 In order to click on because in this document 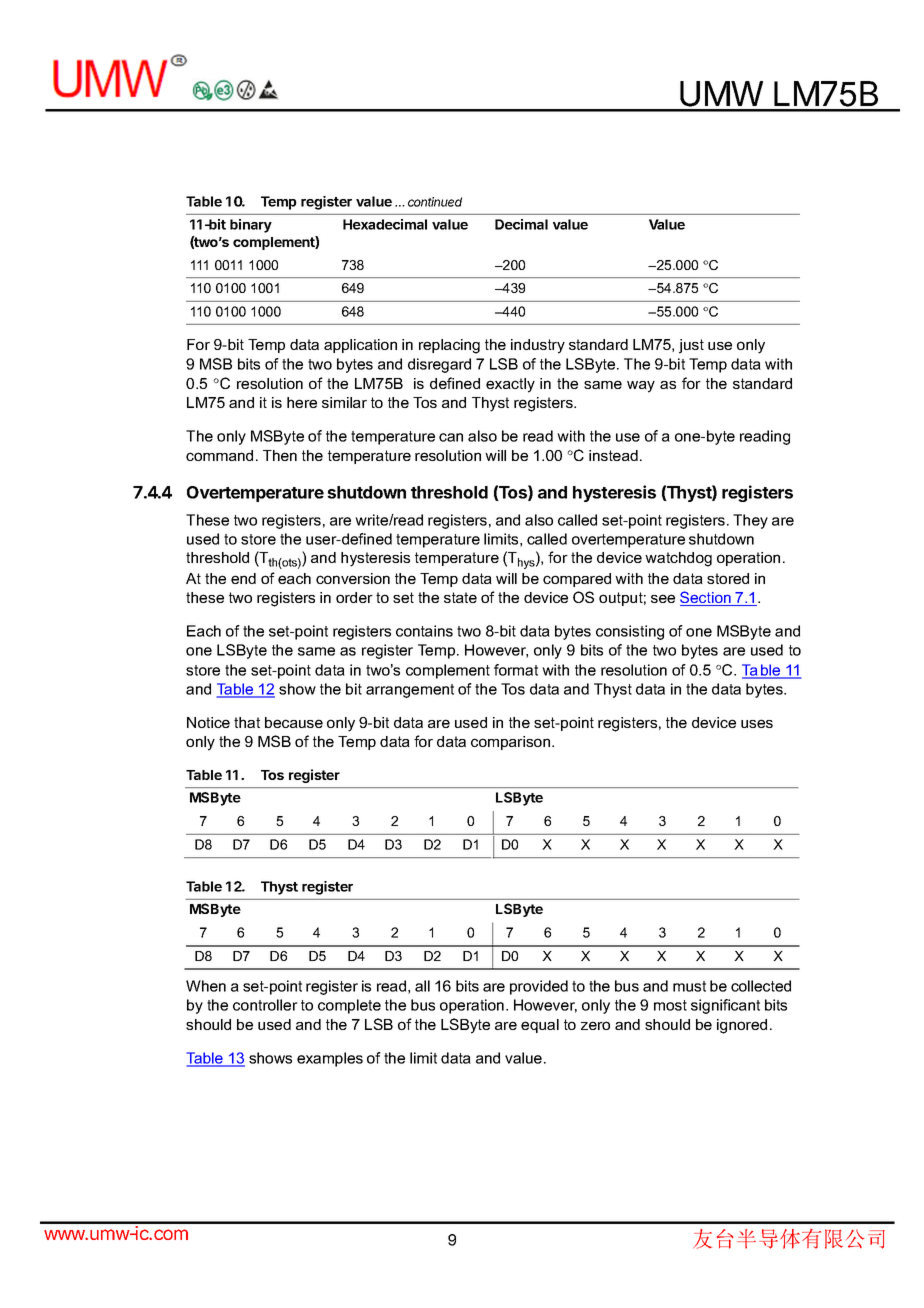, I will do `click(294, 722)`.
